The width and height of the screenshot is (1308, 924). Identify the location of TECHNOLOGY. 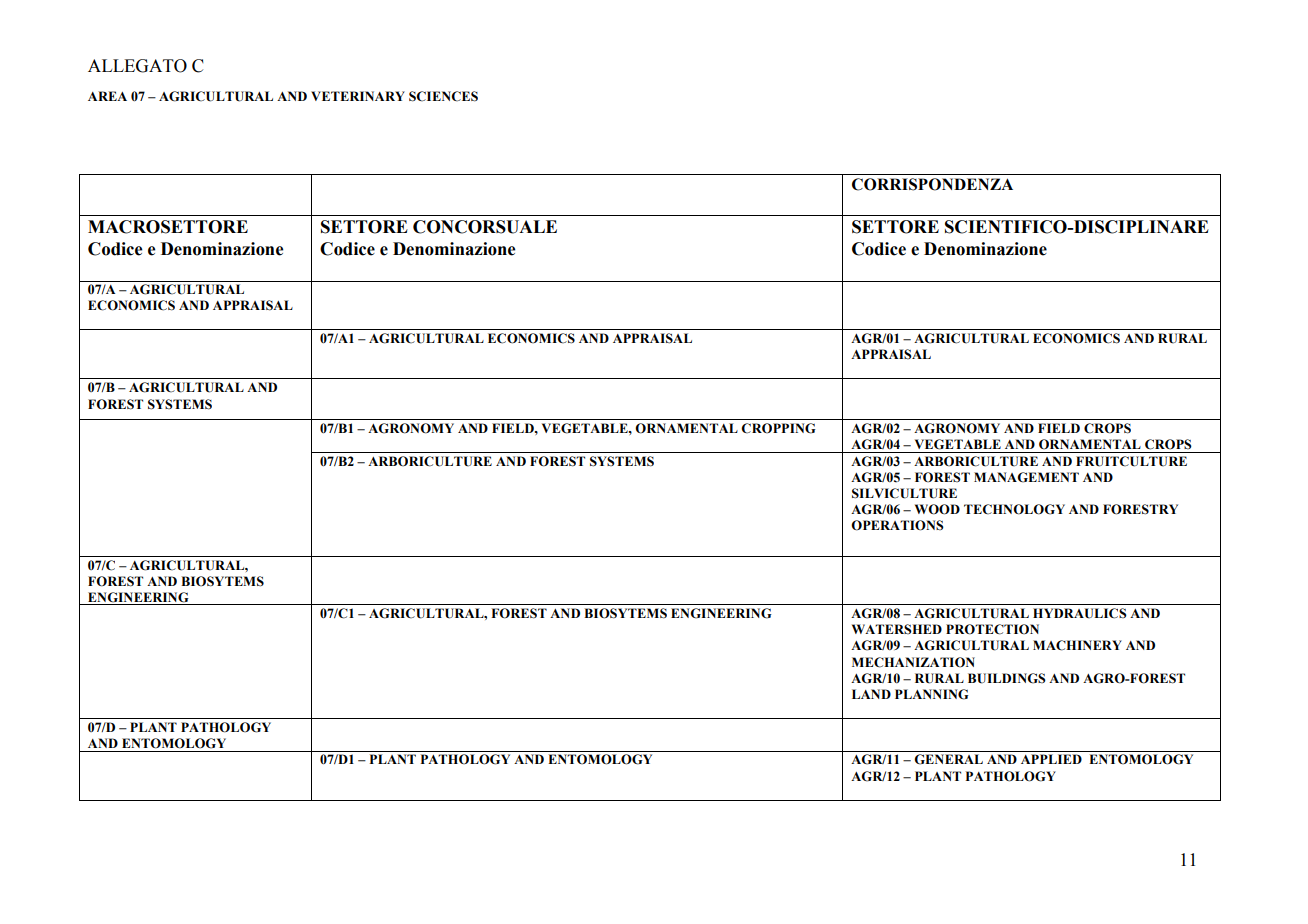
(1014, 509).
